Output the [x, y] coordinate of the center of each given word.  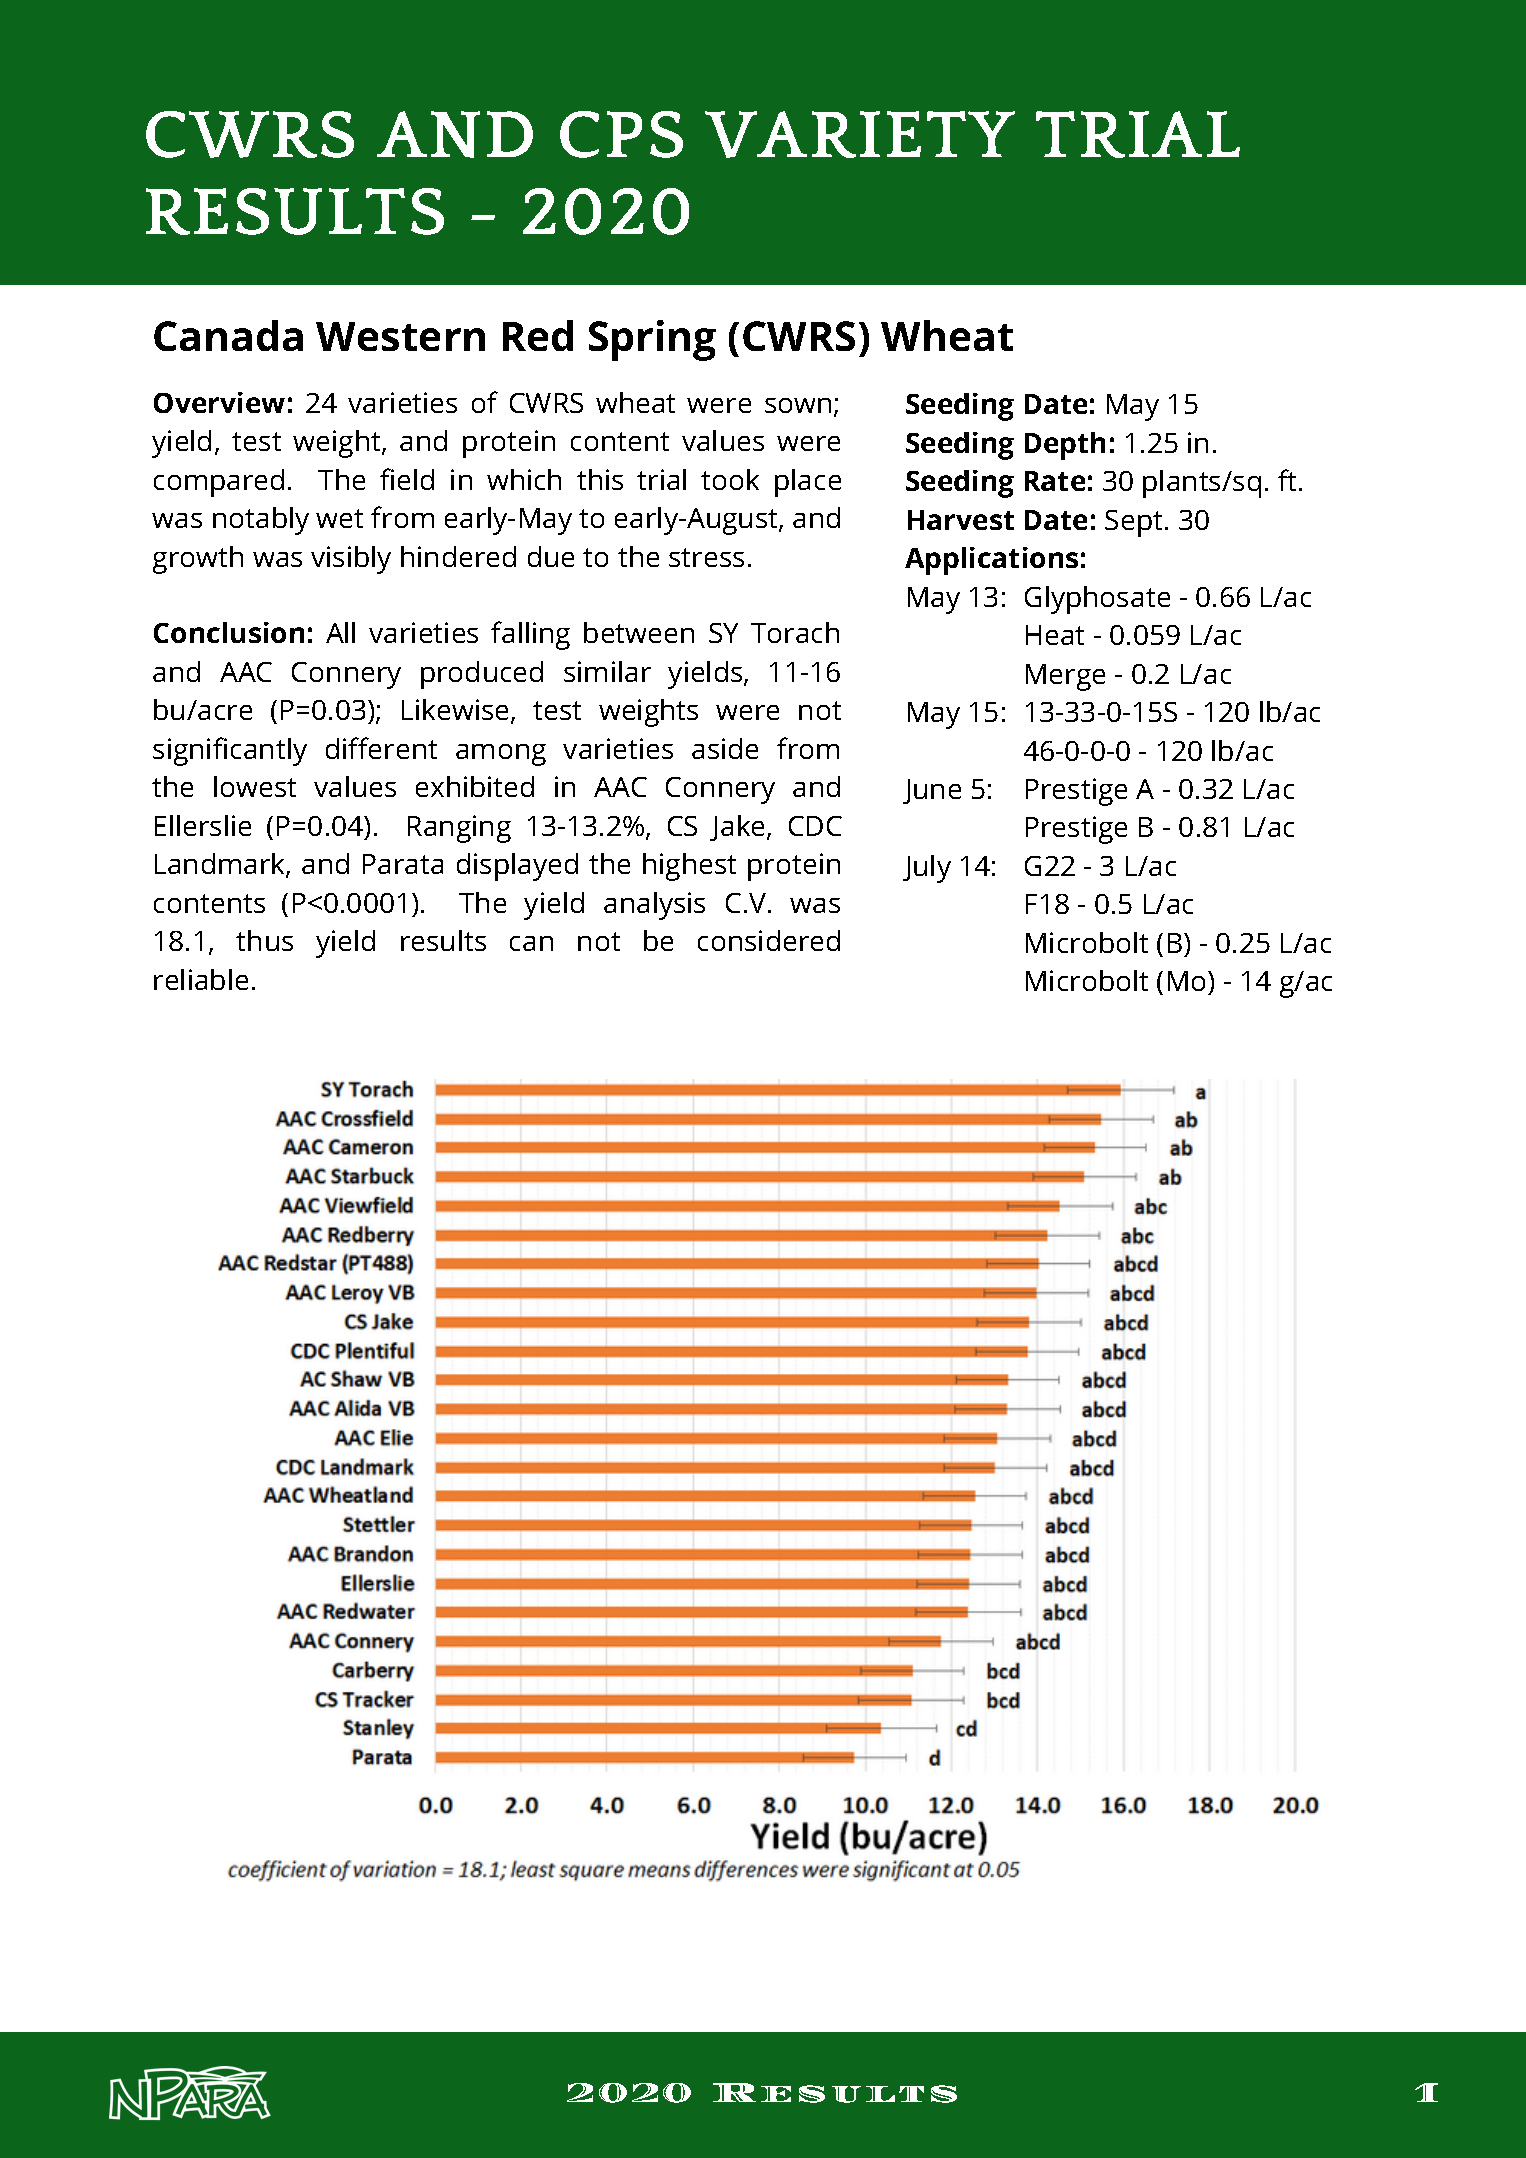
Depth [1065, 446]
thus [264, 940]
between [639, 632]
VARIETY [860, 134]
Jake [739, 828]
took [730, 479]
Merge [1065, 677]
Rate [1055, 481]
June [932, 791]
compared [219, 483]
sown [798, 405]
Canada [228, 335]
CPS [621, 134]
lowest [255, 786]
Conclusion [229, 632]
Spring [652, 340]
